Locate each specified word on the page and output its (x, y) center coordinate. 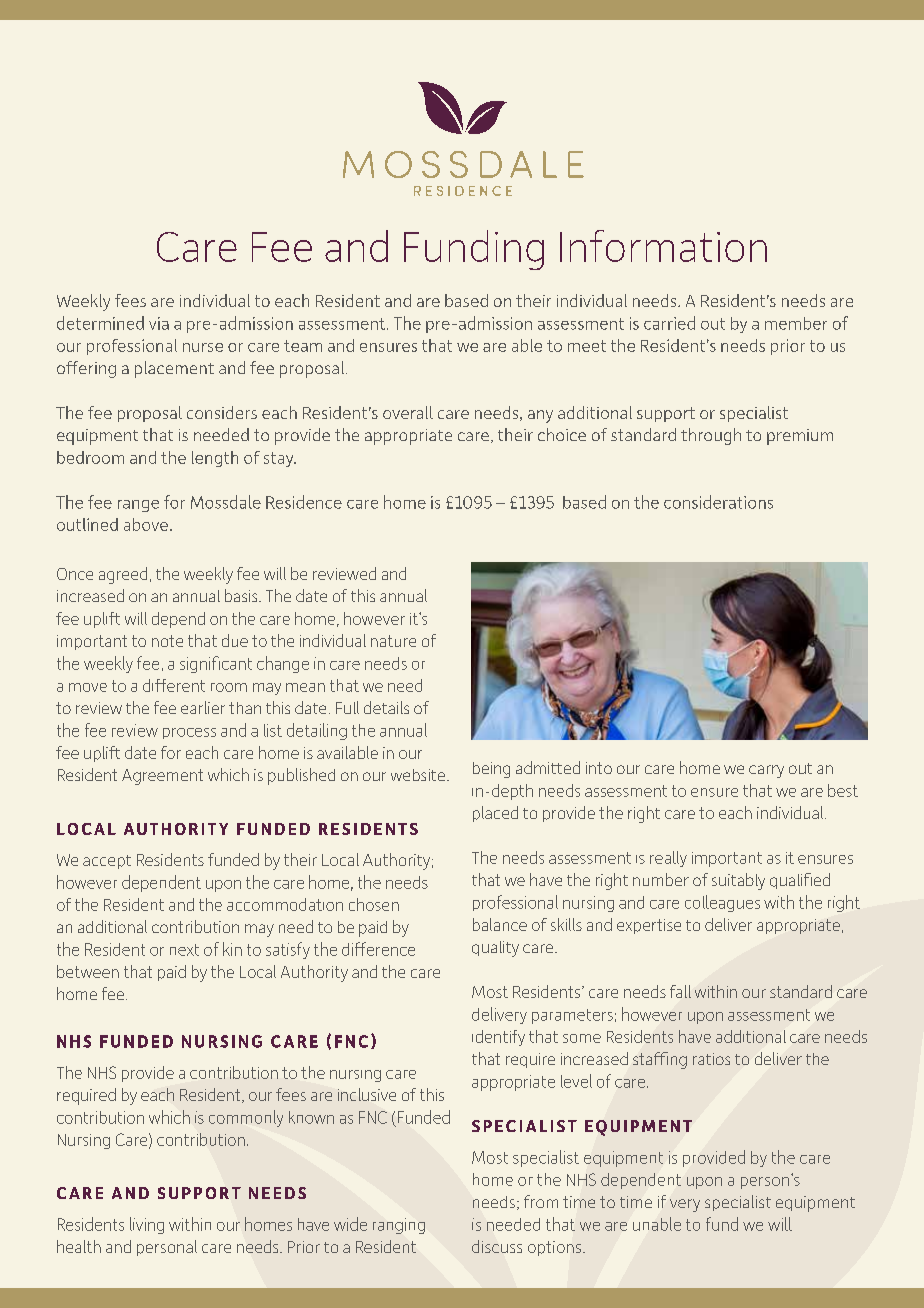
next (184, 950)
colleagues (722, 903)
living (147, 1225)
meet (587, 346)
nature (393, 641)
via (159, 323)
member (796, 323)
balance (500, 924)
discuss (497, 1246)
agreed (123, 575)
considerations (718, 502)
